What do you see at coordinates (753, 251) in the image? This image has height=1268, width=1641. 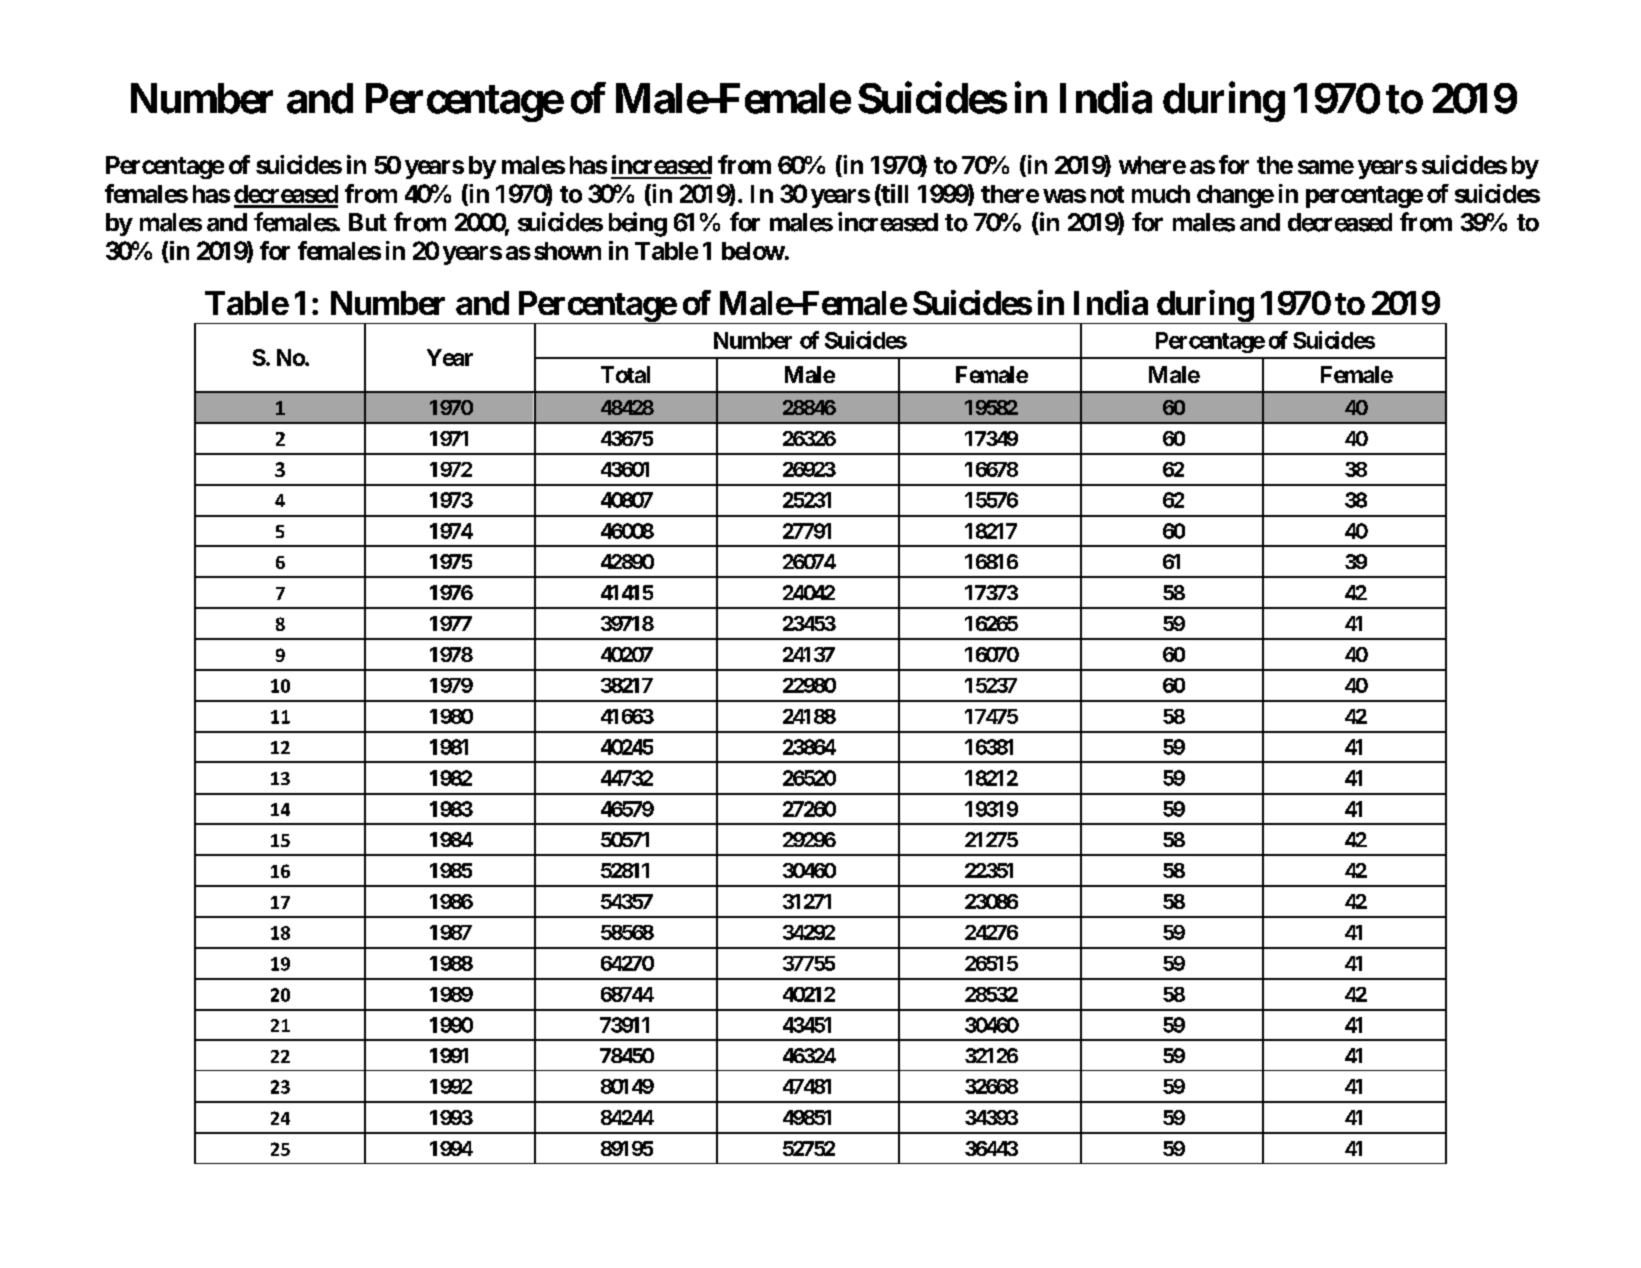 I see `below` at bounding box center [753, 251].
